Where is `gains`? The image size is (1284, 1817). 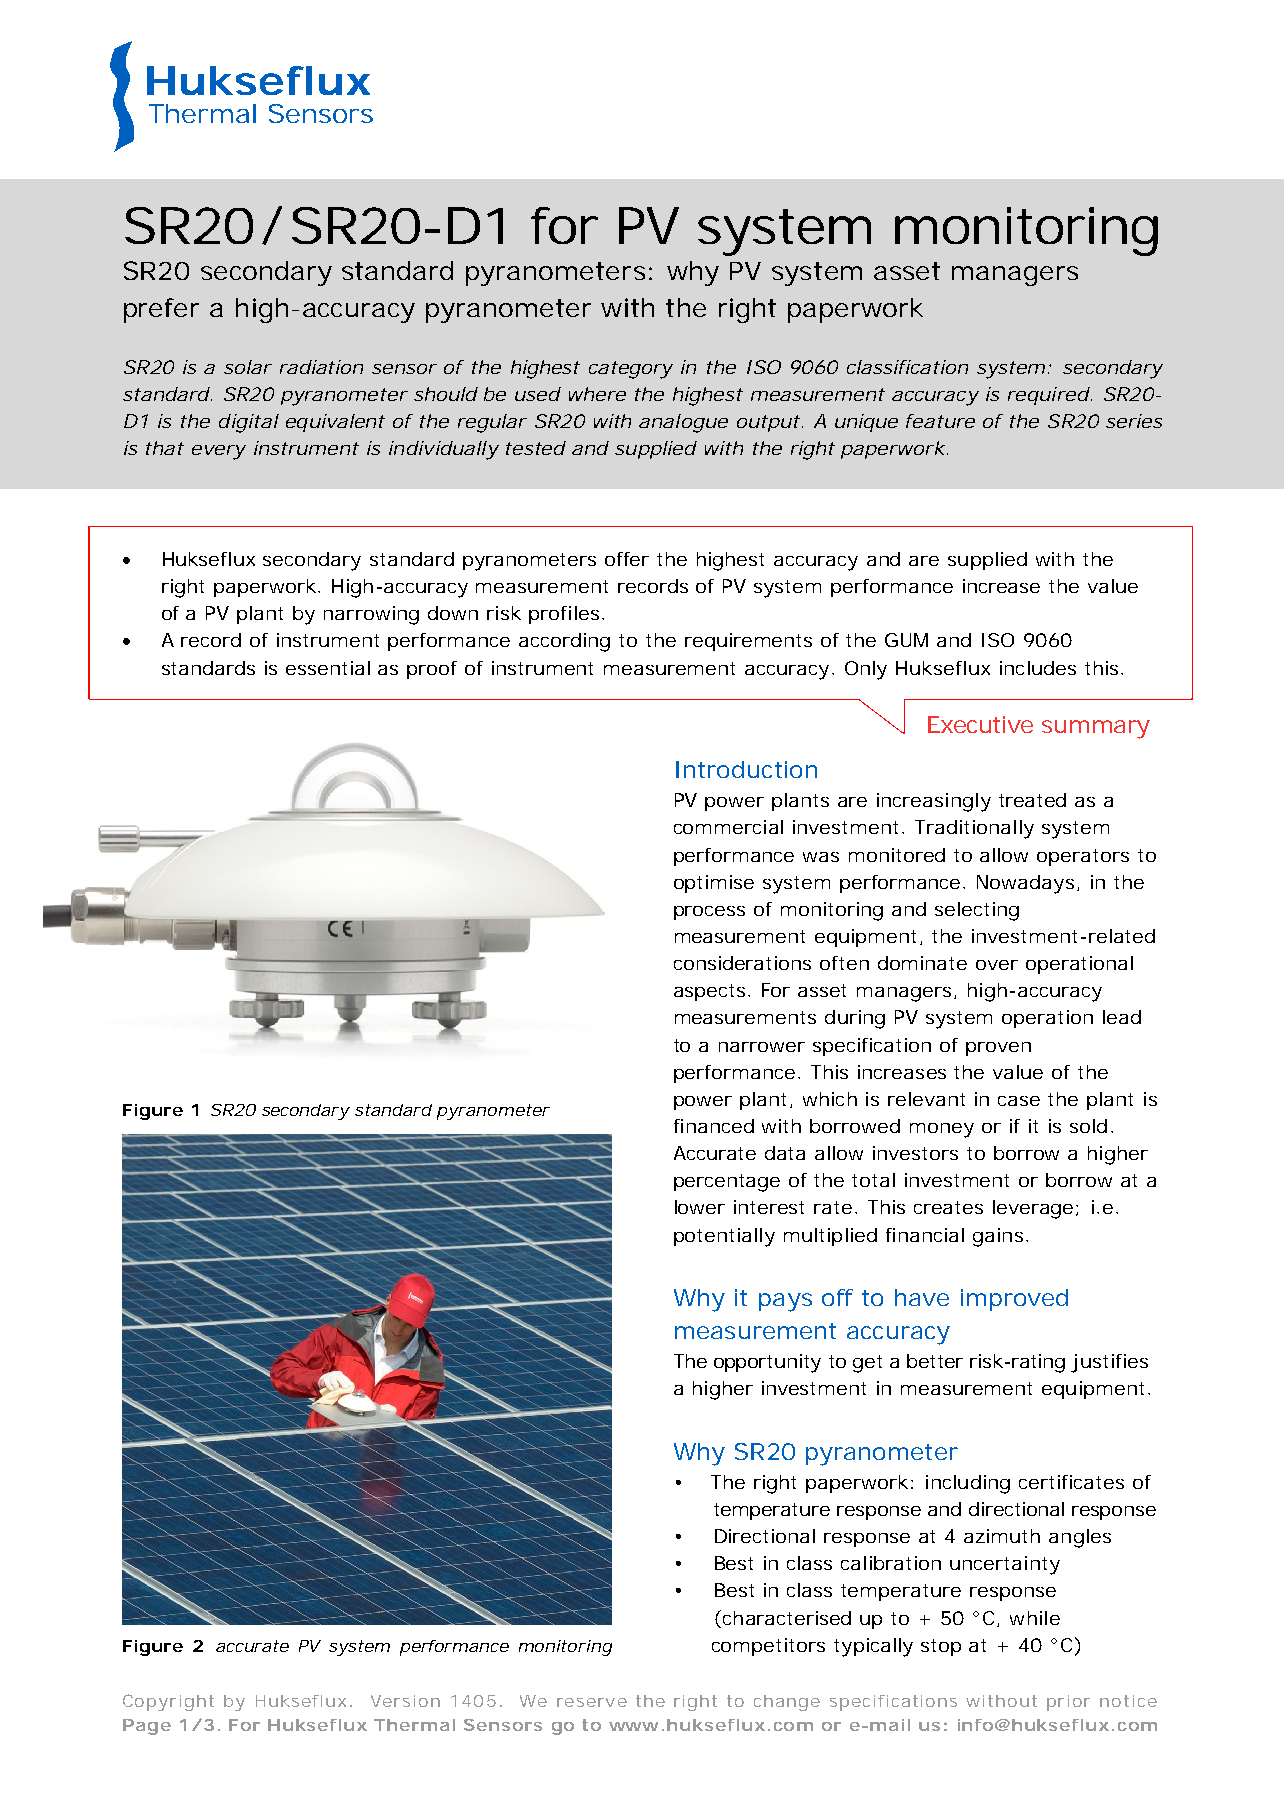
gains is located at coordinates (1000, 1237).
